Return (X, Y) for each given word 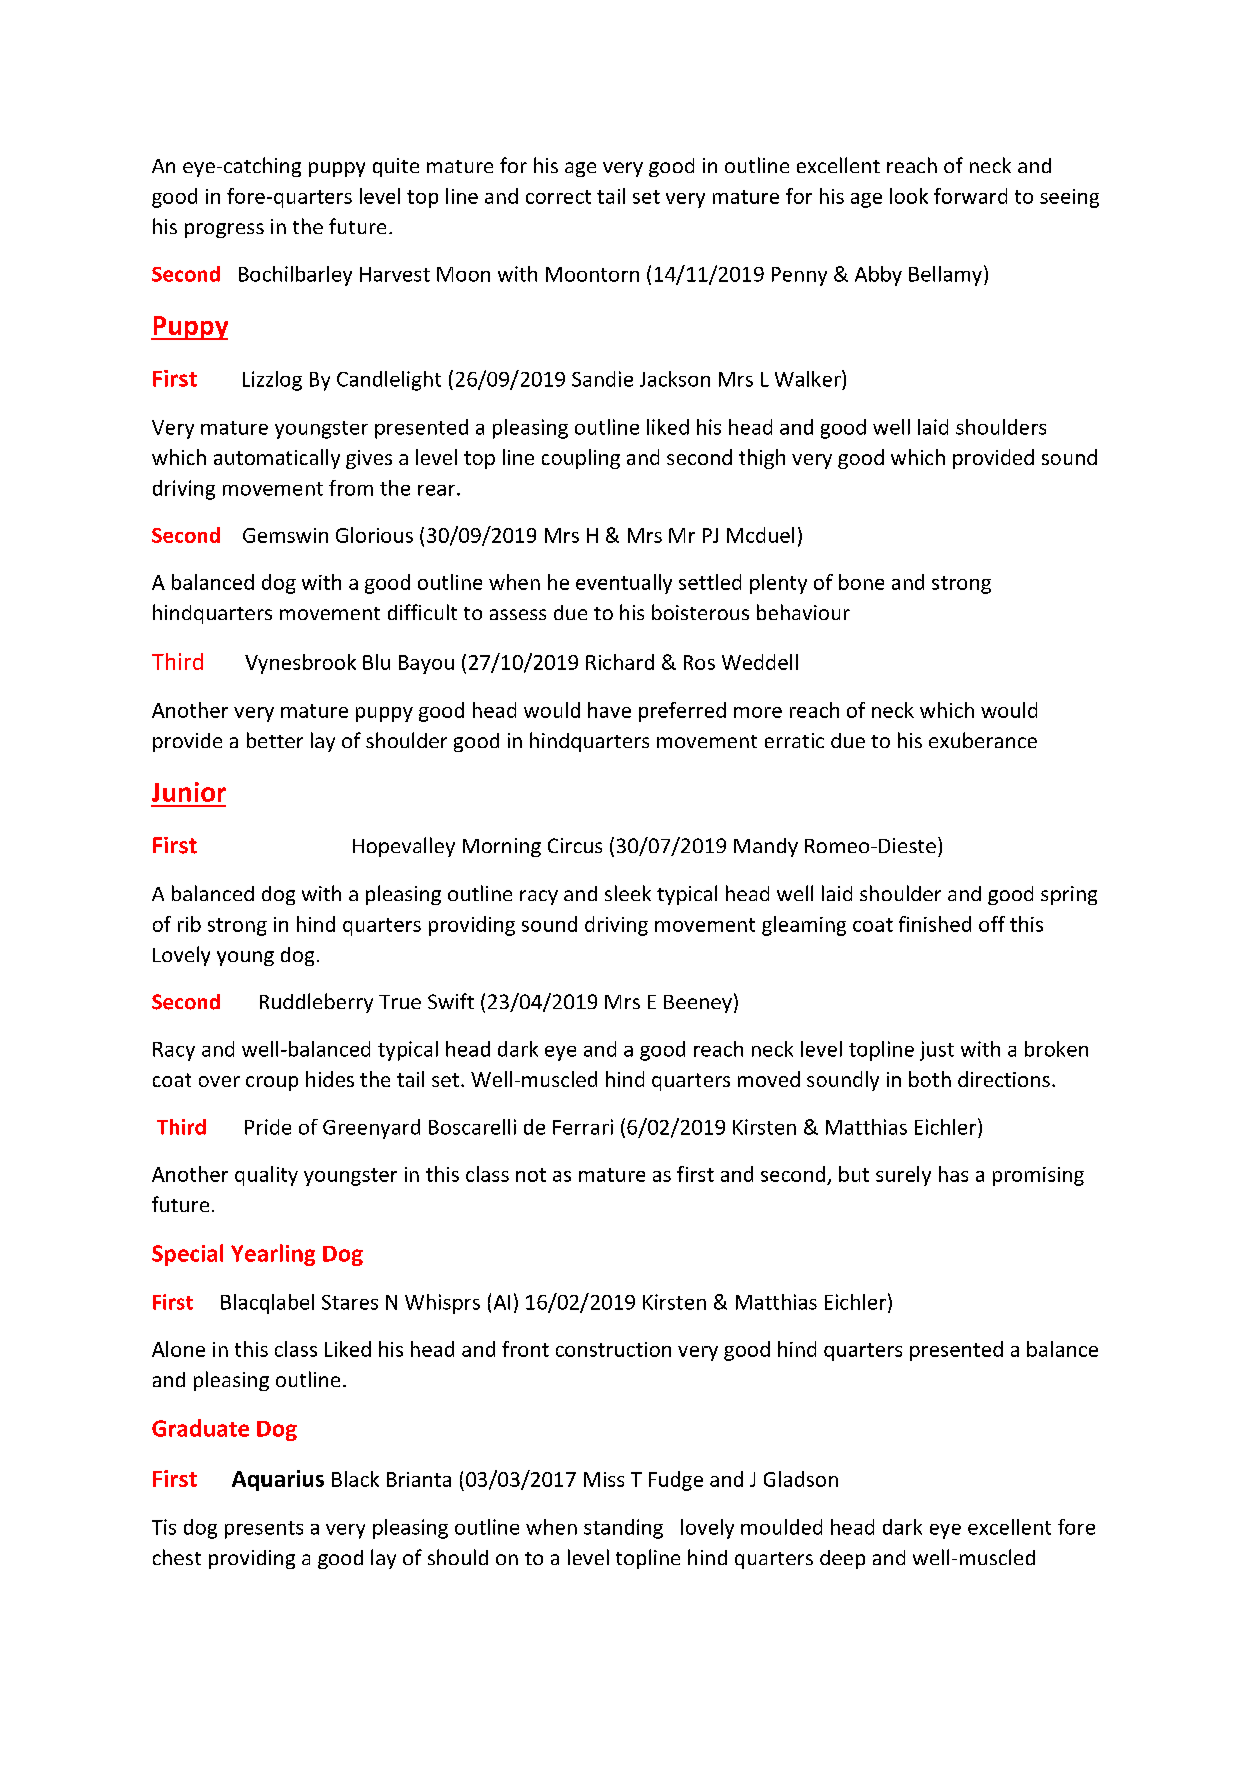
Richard (620, 662)
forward (970, 196)
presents (264, 1530)
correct (558, 197)
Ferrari (583, 1127)
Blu (376, 662)
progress (224, 230)
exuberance (983, 740)
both (930, 1079)
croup (272, 1083)
